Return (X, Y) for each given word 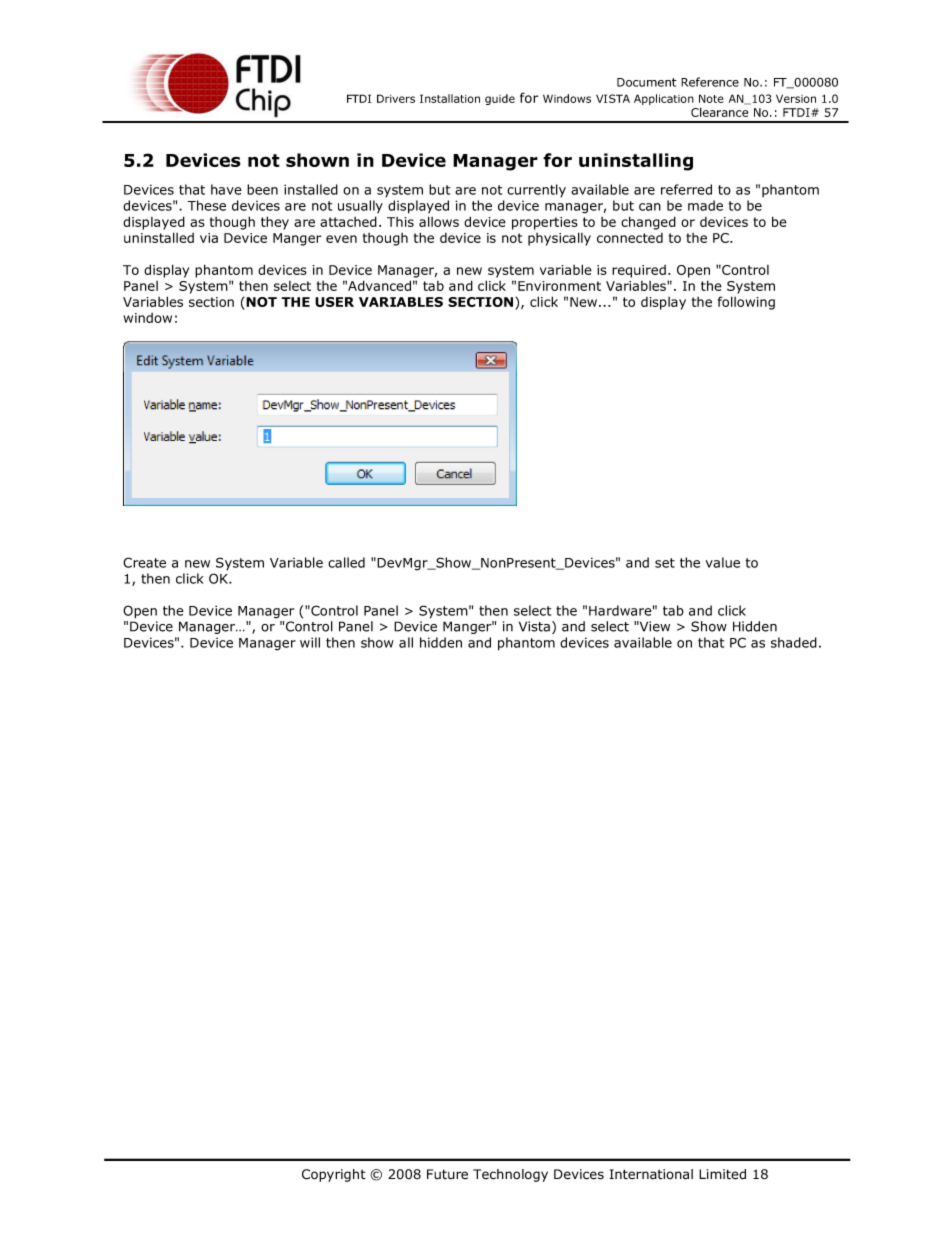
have (226, 189)
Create (144, 562)
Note (711, 98)
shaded (794, 642)
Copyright (334, 1175)
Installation (450, 98)
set (665, 563)
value (723, 562)
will (310, 642)
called (346, 562)
